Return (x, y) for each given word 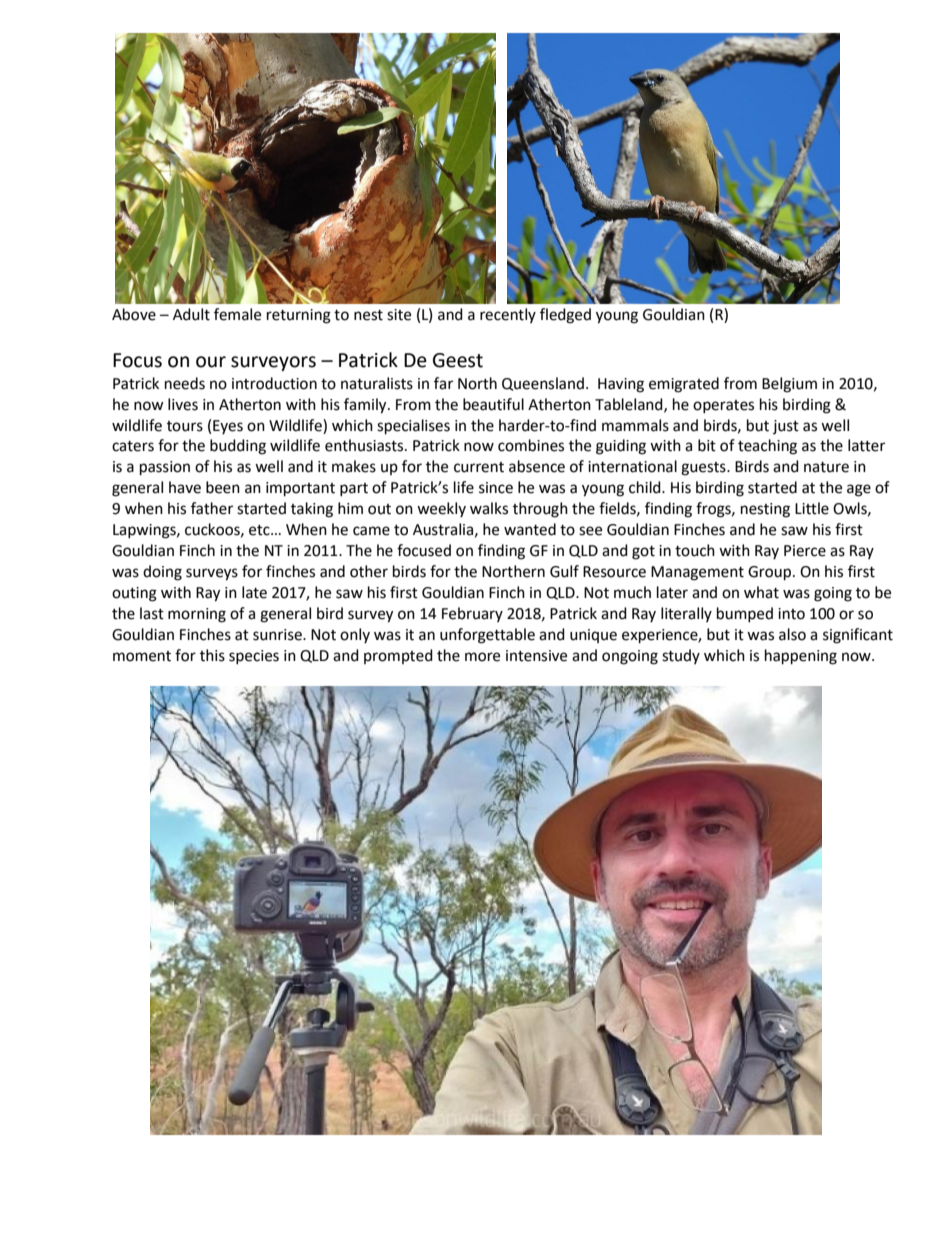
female (237, 314)
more (482, 657)
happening (801, 657)
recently (508, 315)
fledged (565, 316)
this (212, 655)
